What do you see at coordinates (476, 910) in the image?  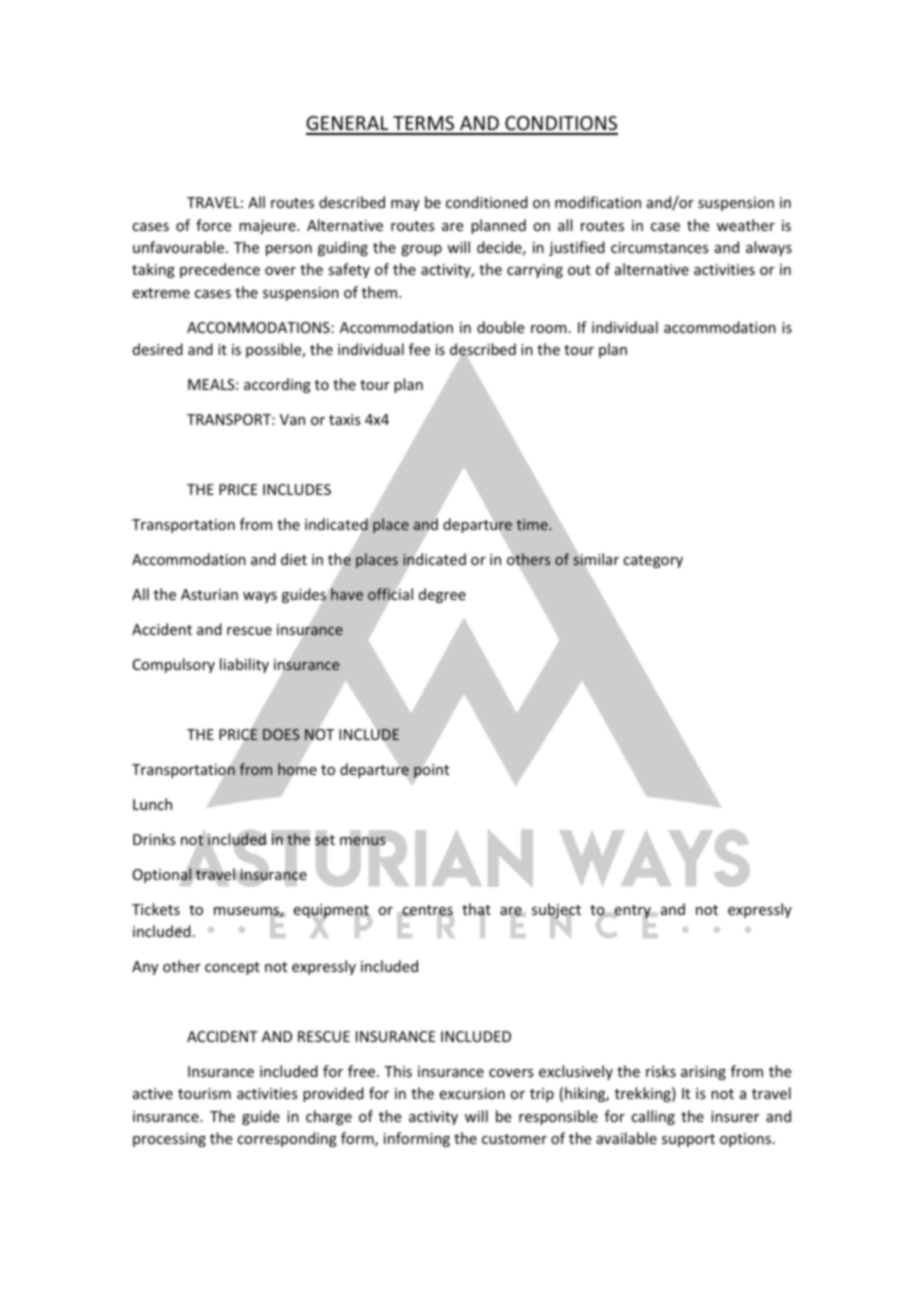 I see `that` at bounding box center [476, 910].
